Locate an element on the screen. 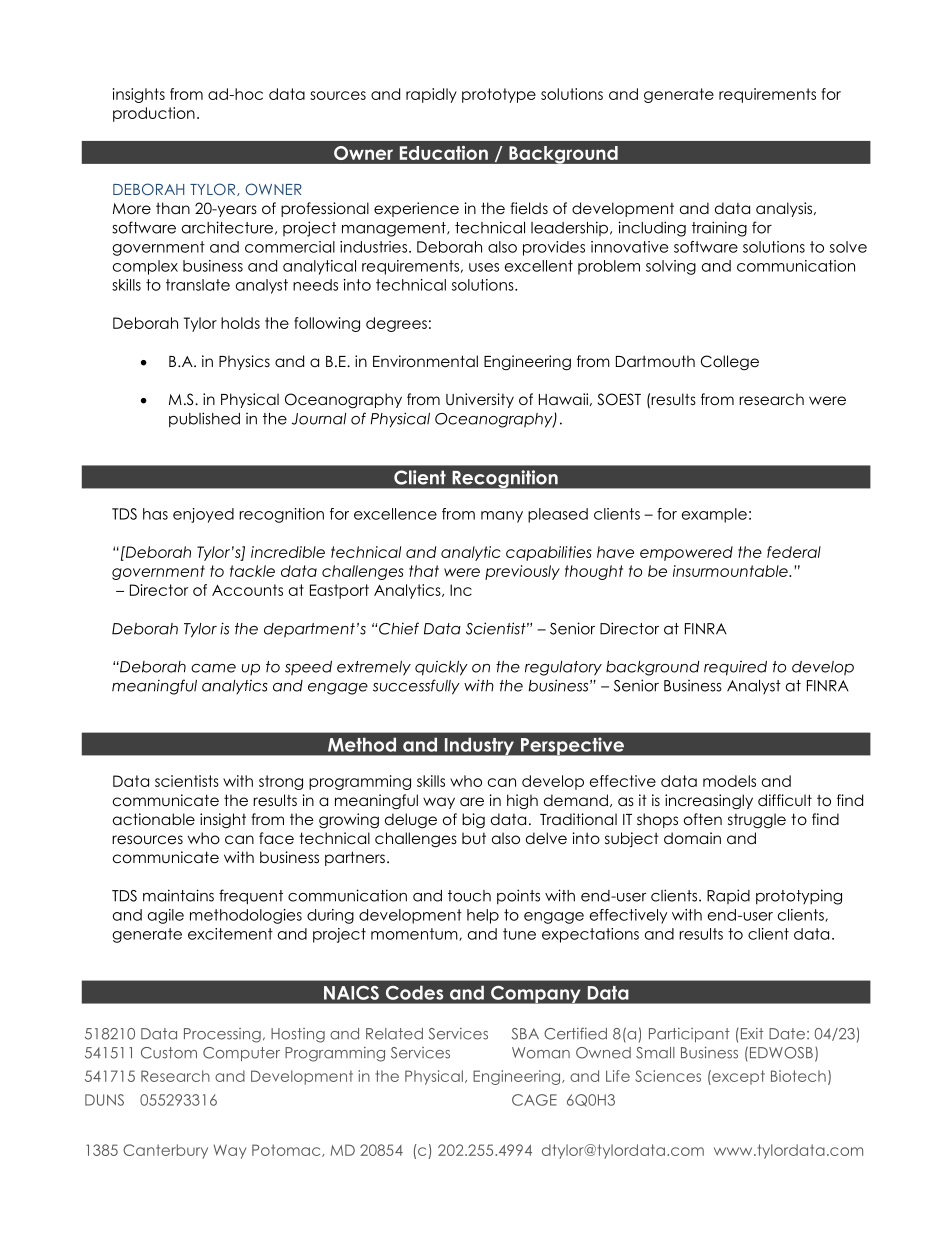 Image resolution: width=952 pixels, height=1233 pixels. Education is located at coordinates (444, 153).
